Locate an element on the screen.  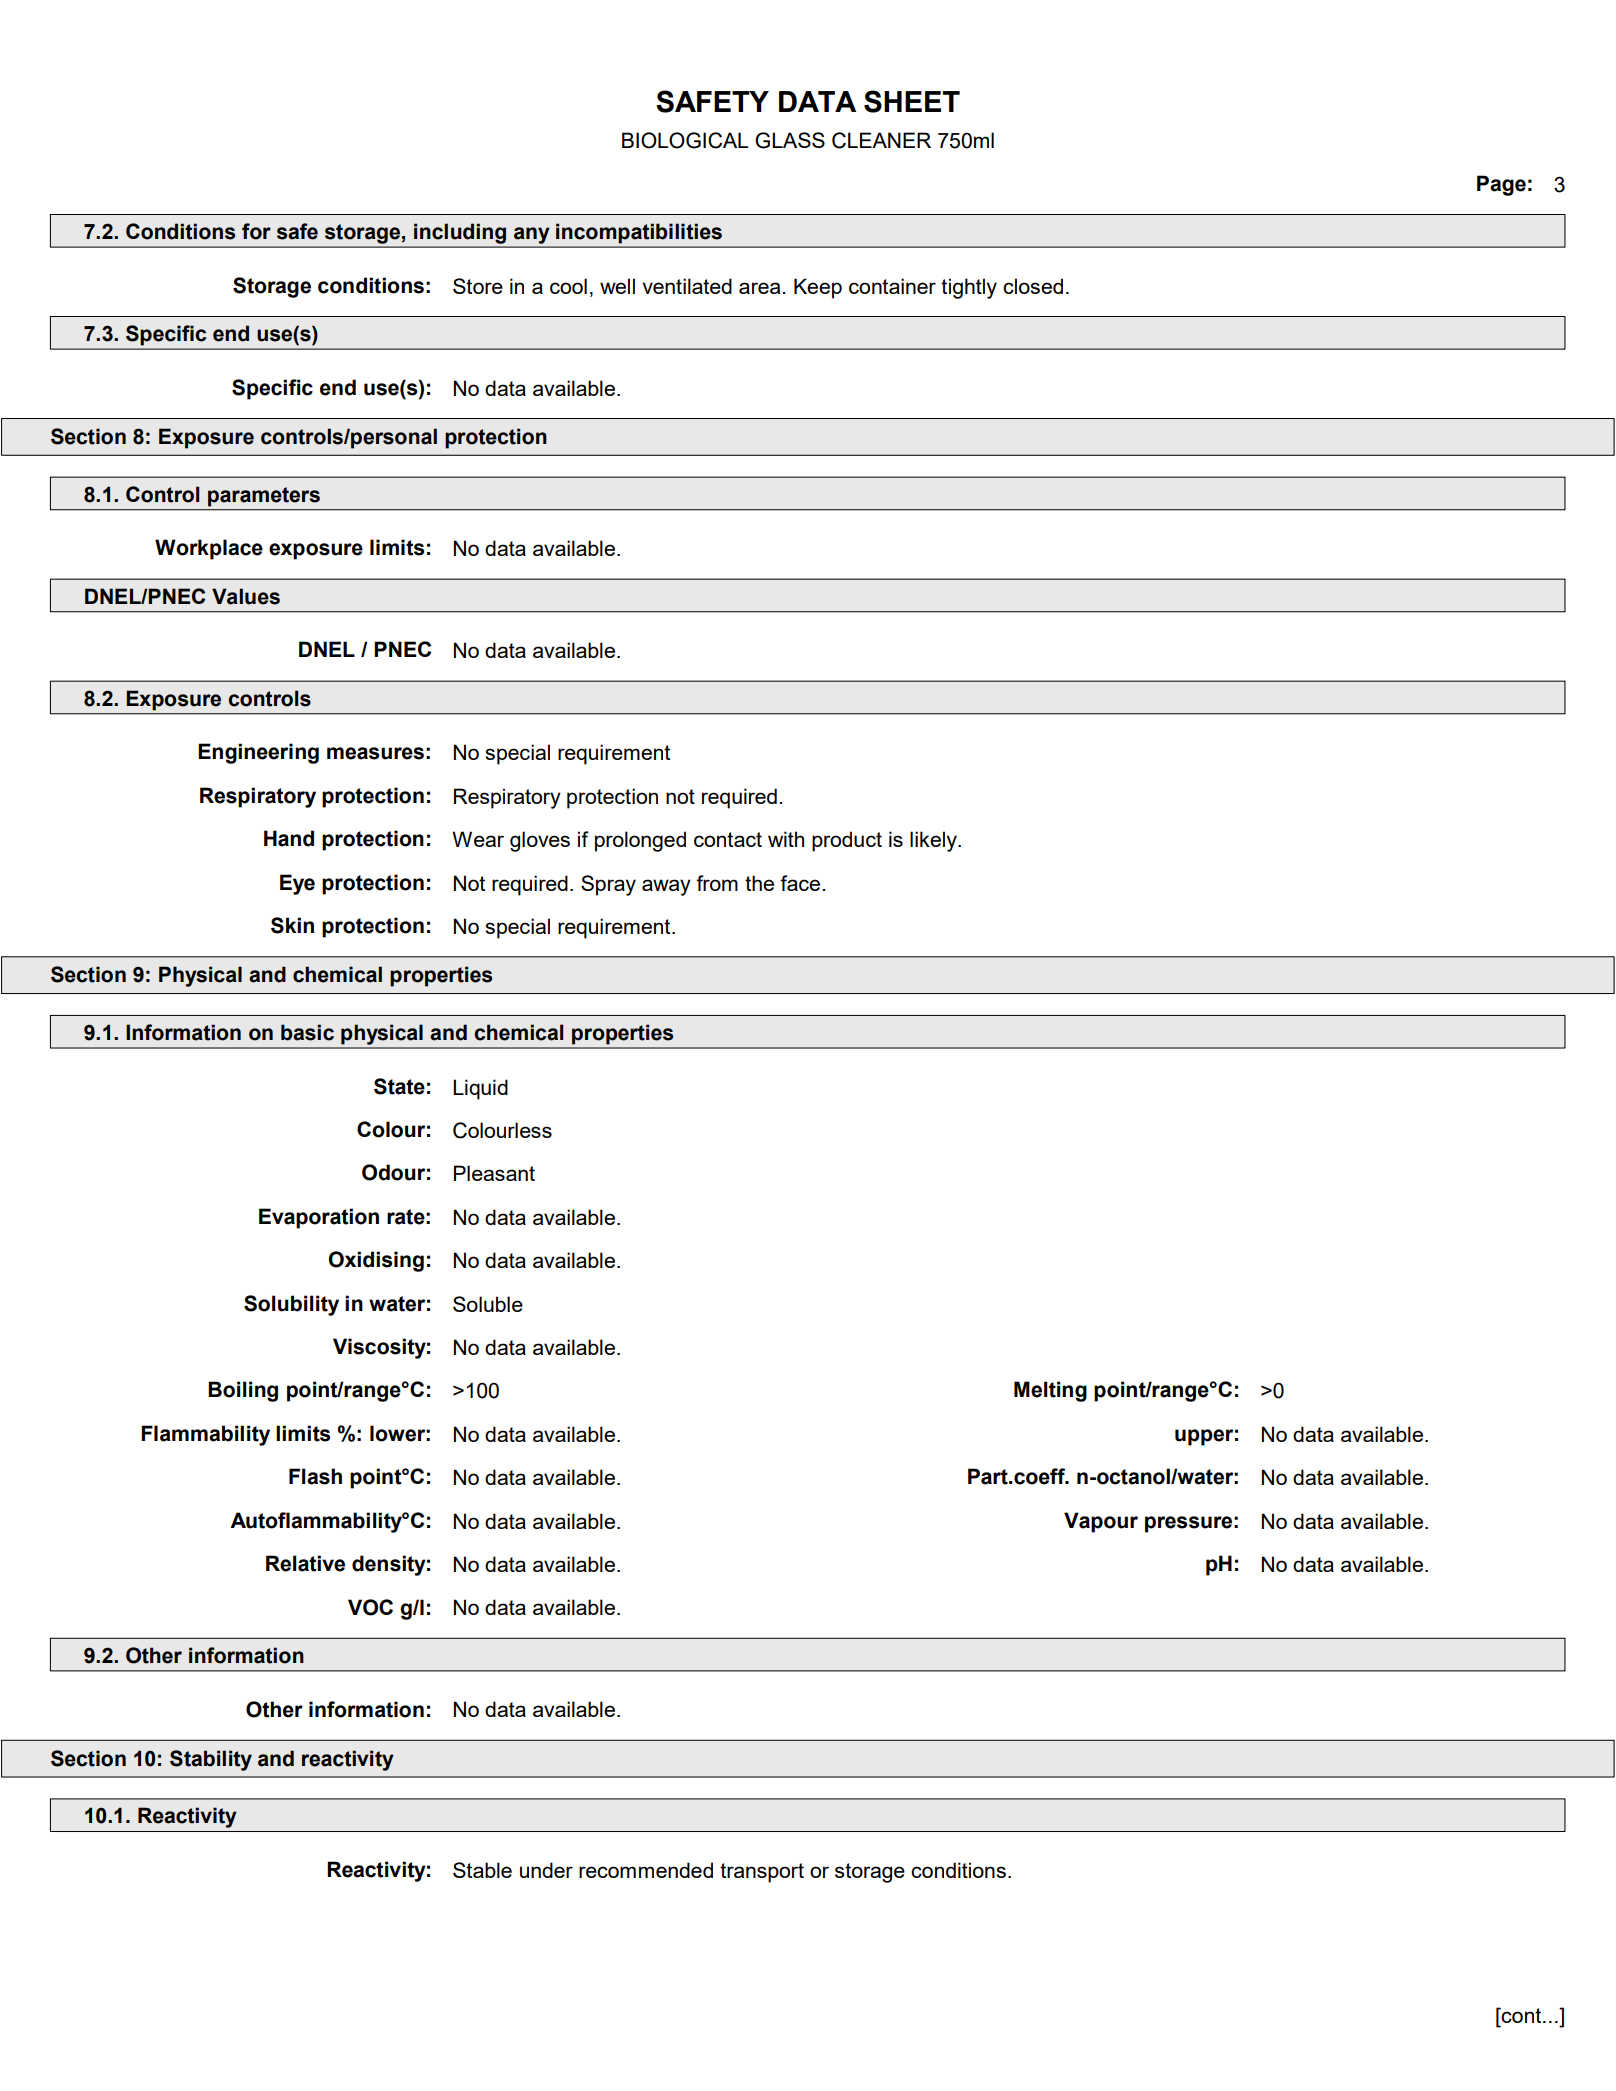
basic is located at coordinates (307, 1032).
